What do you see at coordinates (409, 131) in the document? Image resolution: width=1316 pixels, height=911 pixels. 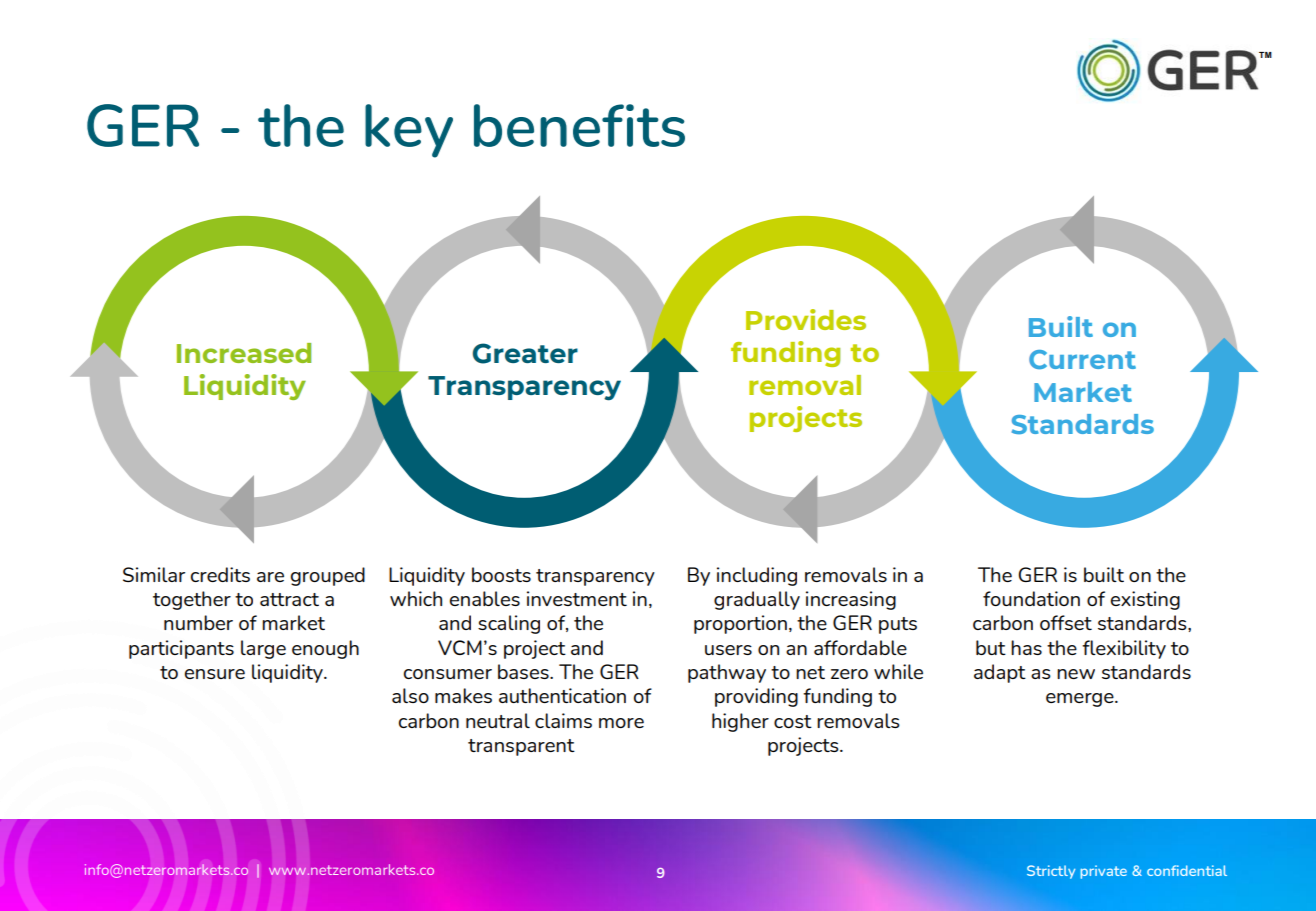 I see `key` at bounding box center [409, 131].
